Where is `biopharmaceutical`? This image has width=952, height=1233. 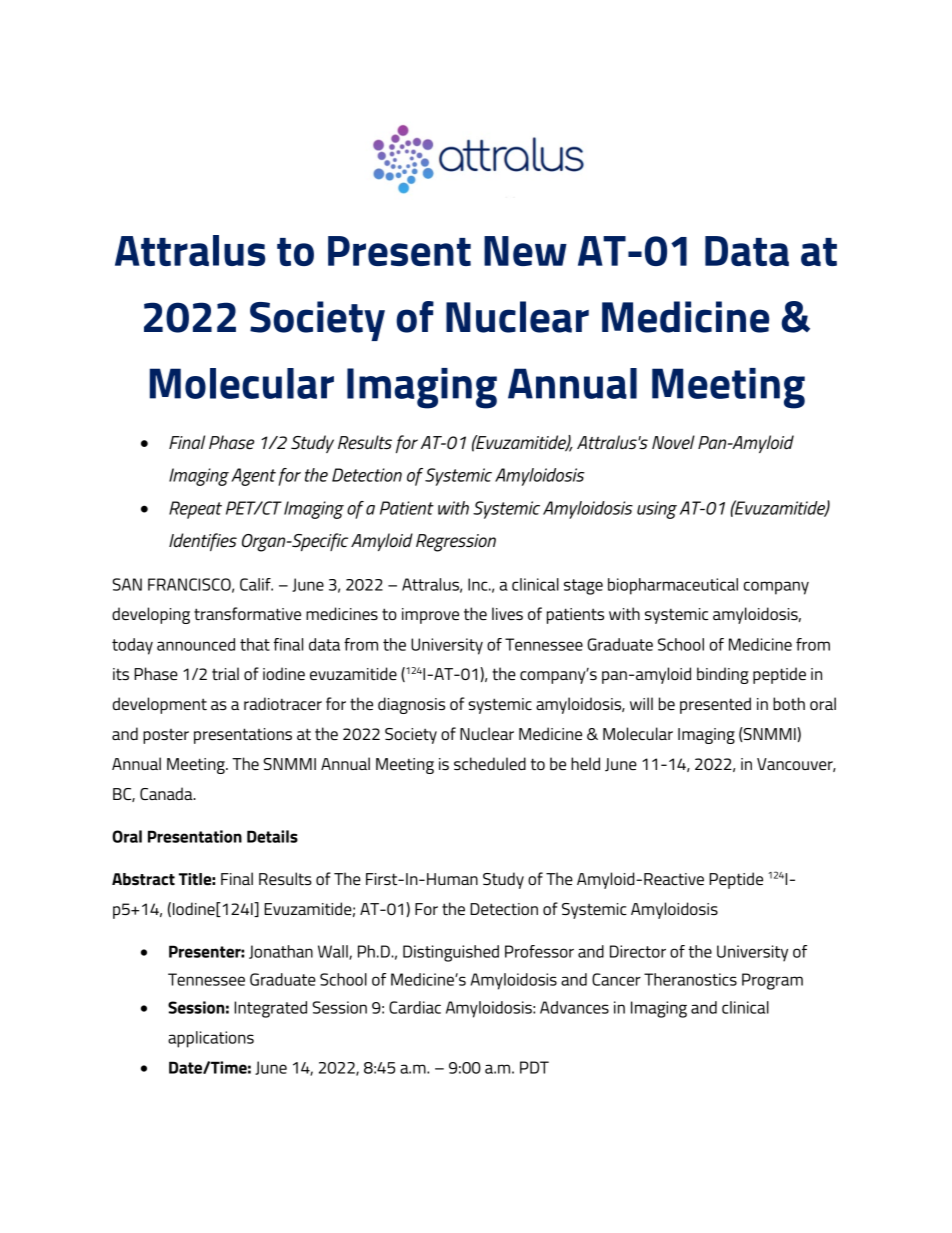 biopharmaceutical is located at coordinates (673, 586).
